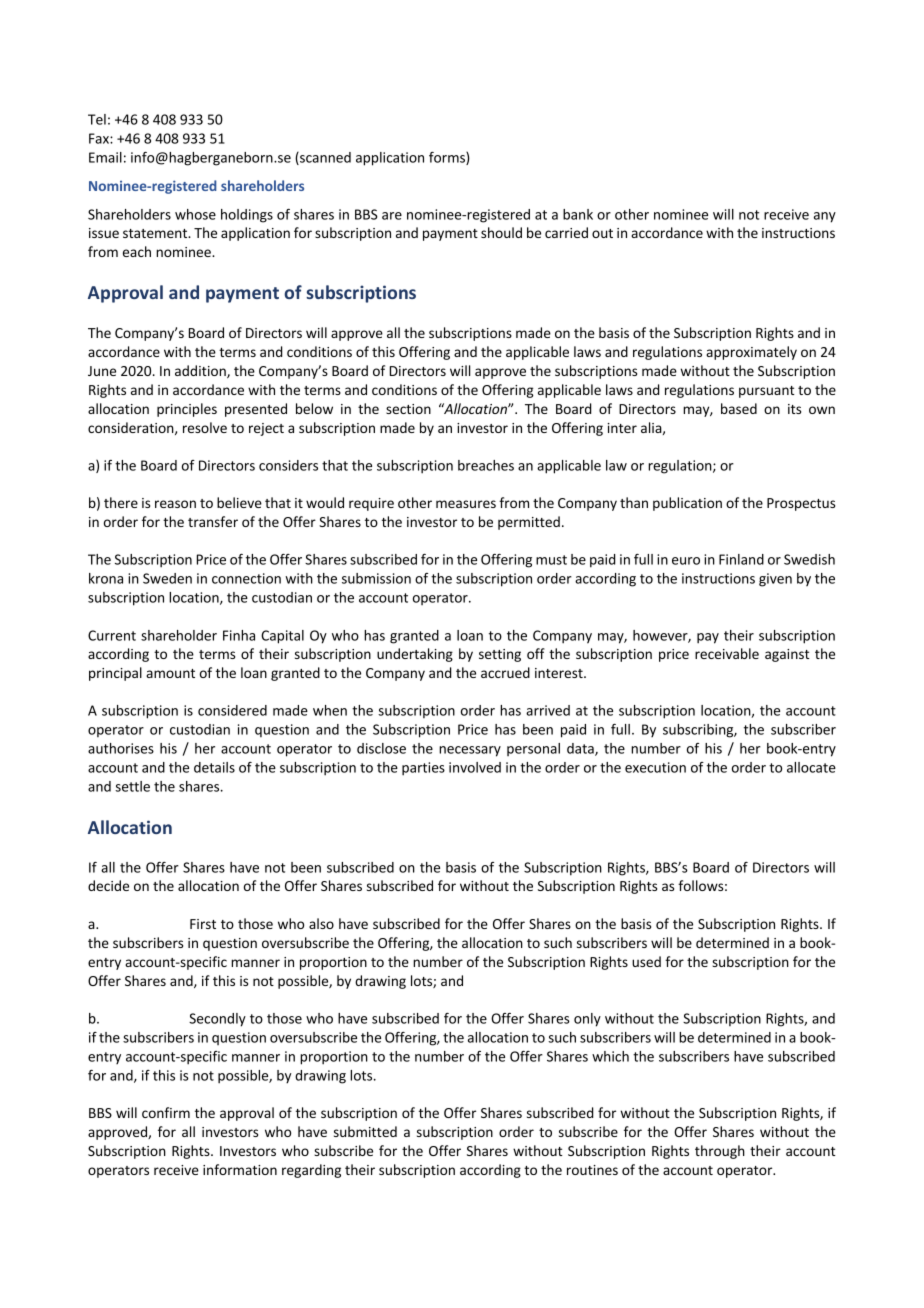  I want to click on should, so click(501, 232).
